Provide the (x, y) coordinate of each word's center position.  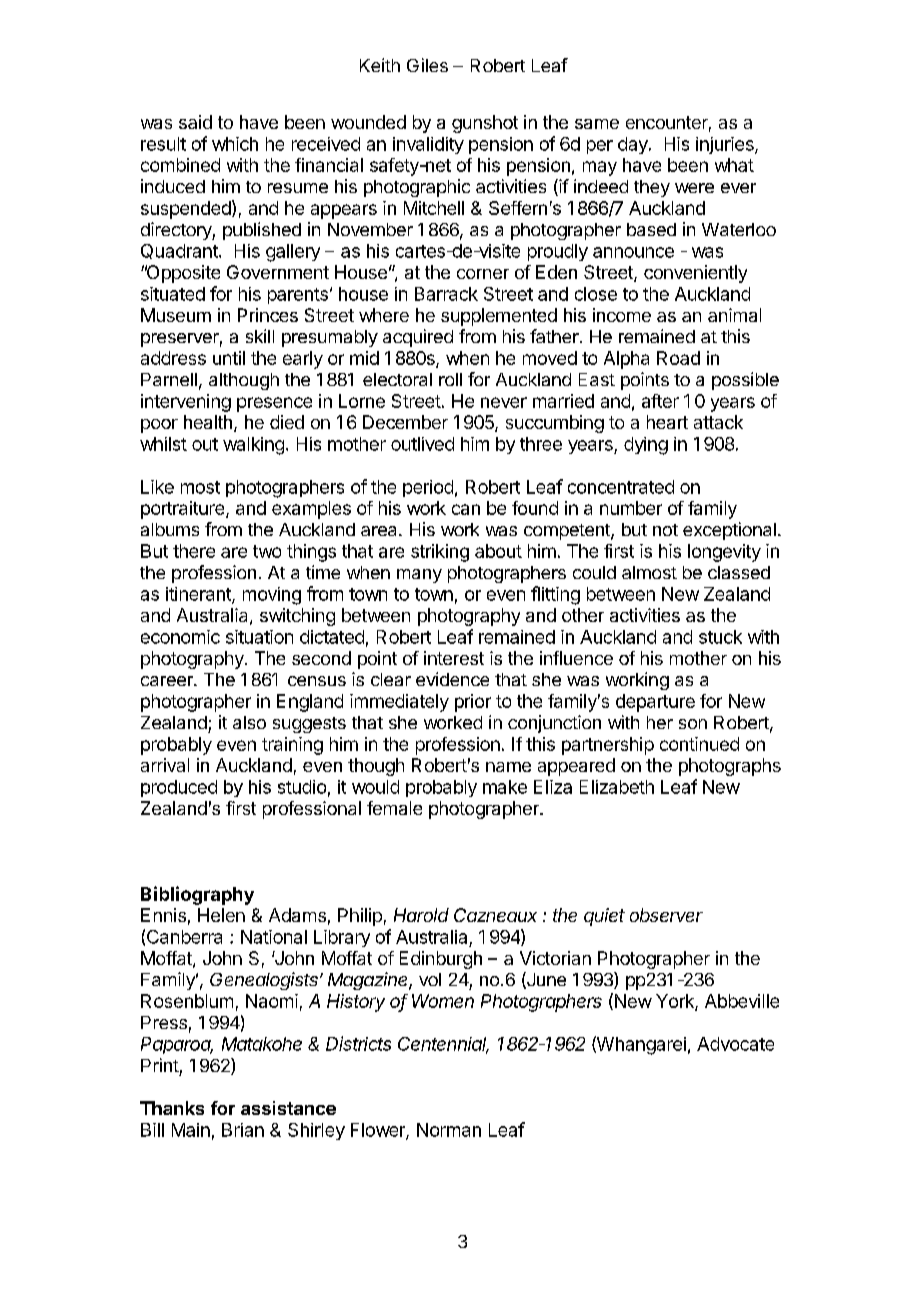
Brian (243, 1130)
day (634, 145)
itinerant (199, 595)
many (419, 576)
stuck (720, 637)
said (195, 122)
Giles (427, 65)
